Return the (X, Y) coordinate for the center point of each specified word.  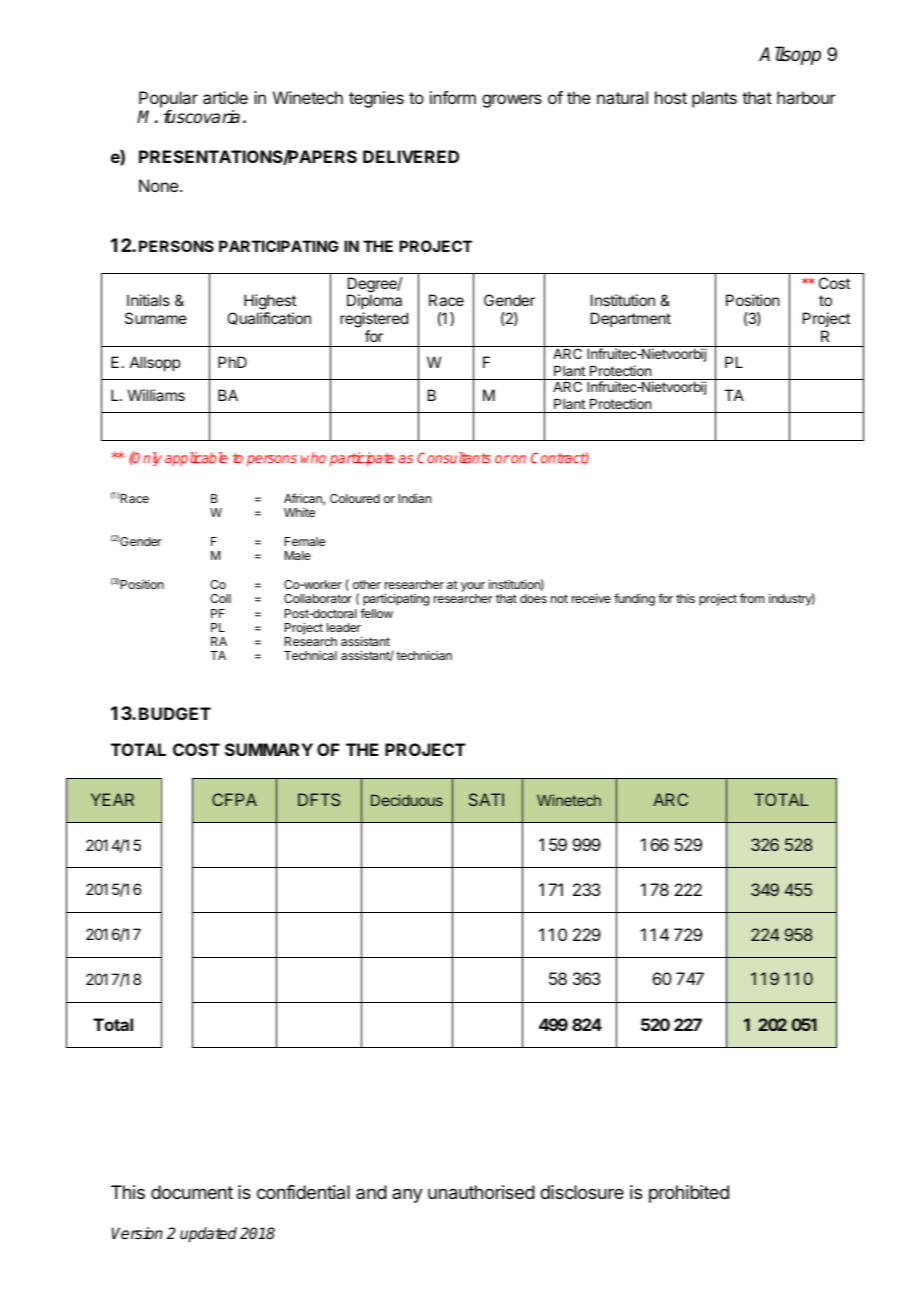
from (752, 598)
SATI (486, 799)
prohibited (689, 1194)
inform (453, 97)
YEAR (112, 799)
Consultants (454, 457)
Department (631, 319)
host (671, 97)
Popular (168, 99)
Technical (310, 655)
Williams (156, 395)
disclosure (582, 1192)
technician (424, 655)
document (192, 1192)
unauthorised (481, 1192)
